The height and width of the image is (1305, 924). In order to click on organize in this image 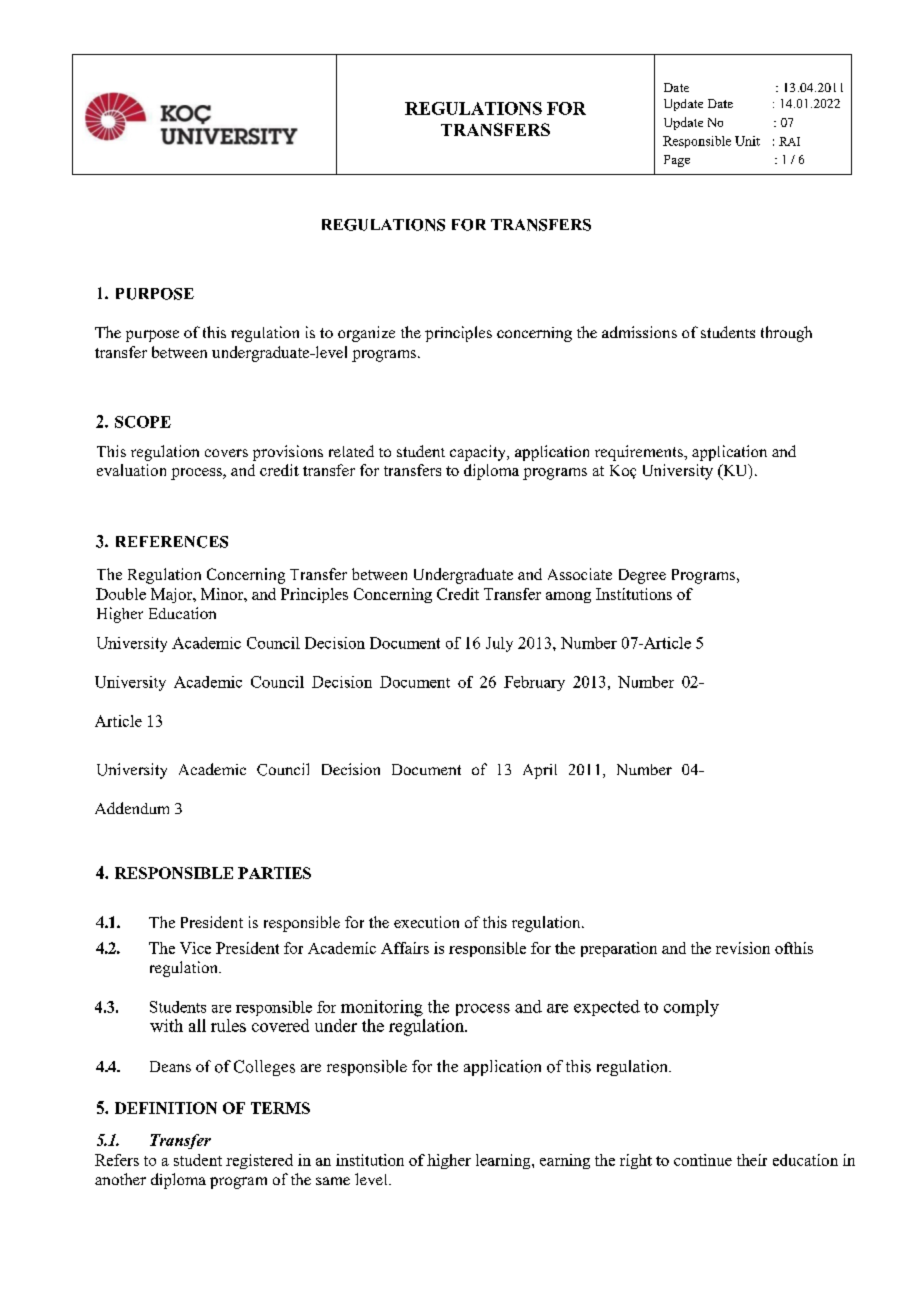, I will do `click(366, 334)`.
